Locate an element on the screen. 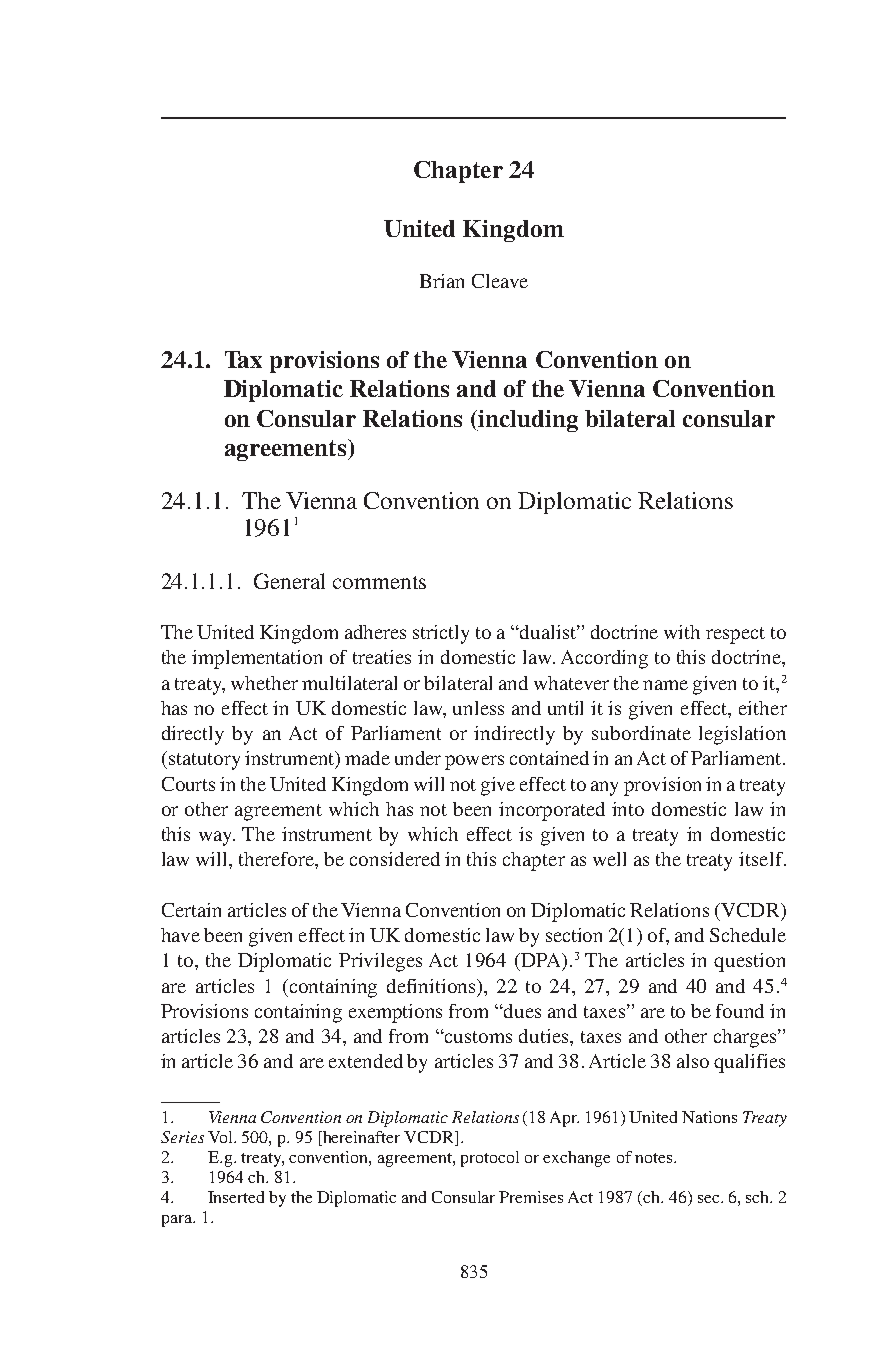 The image size is (894, 1372). strictly is located at coordinates (441, 634).
